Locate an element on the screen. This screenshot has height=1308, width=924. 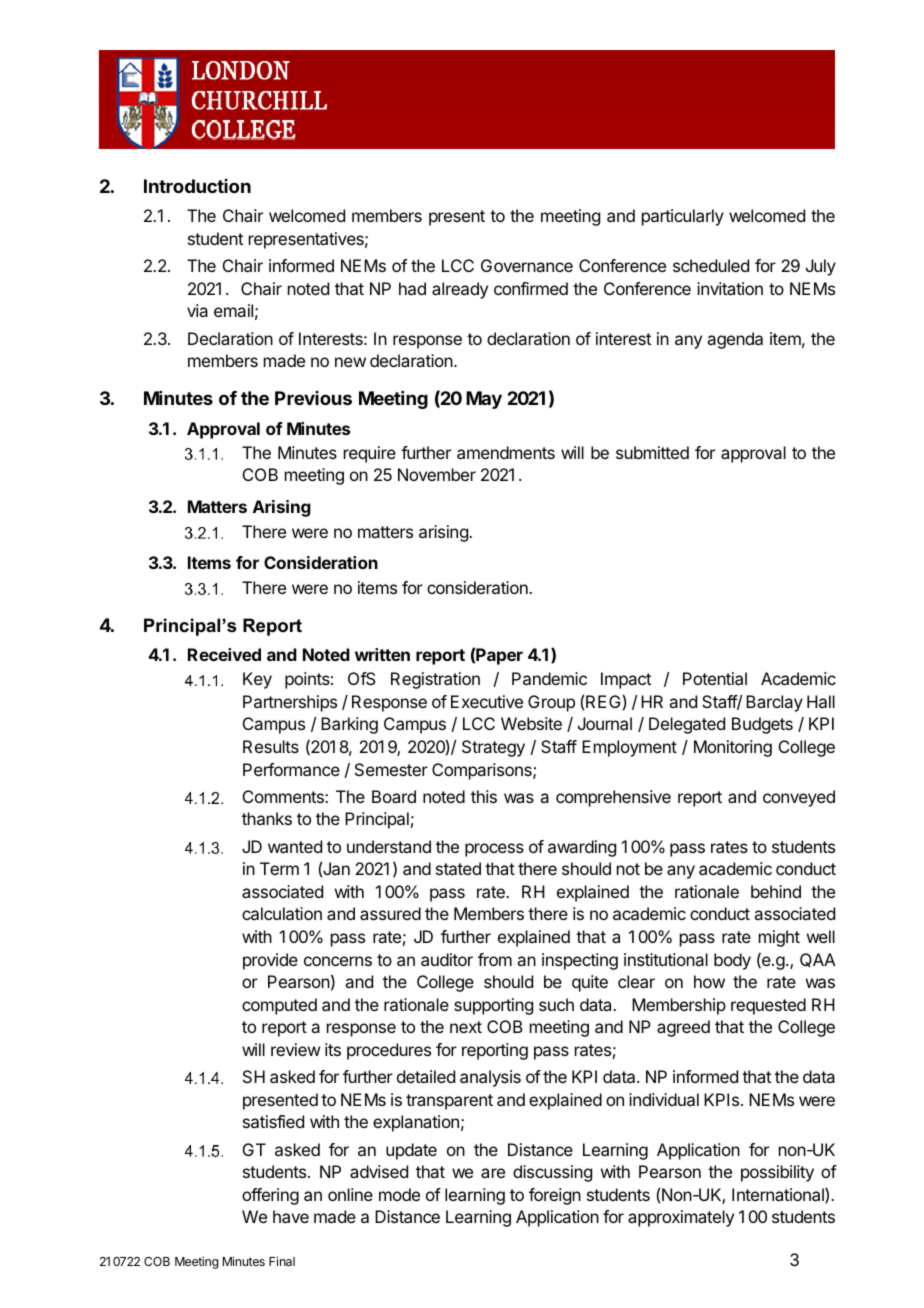
have is located at coordinates (291, 1216).
